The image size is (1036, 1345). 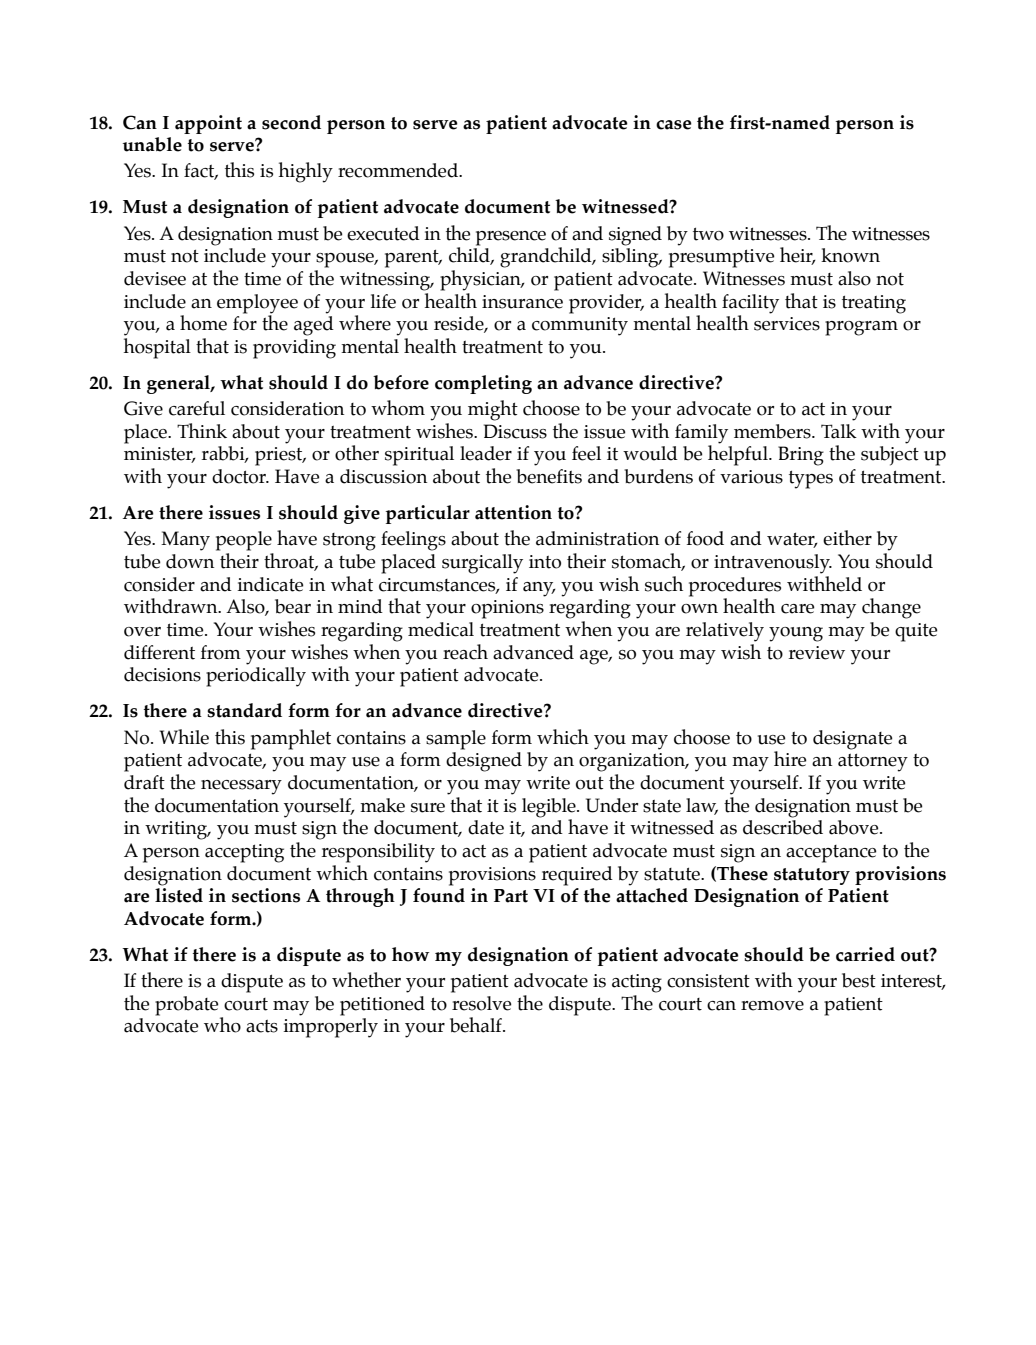 I want to click on probate, so click(x=187, y=1006).
